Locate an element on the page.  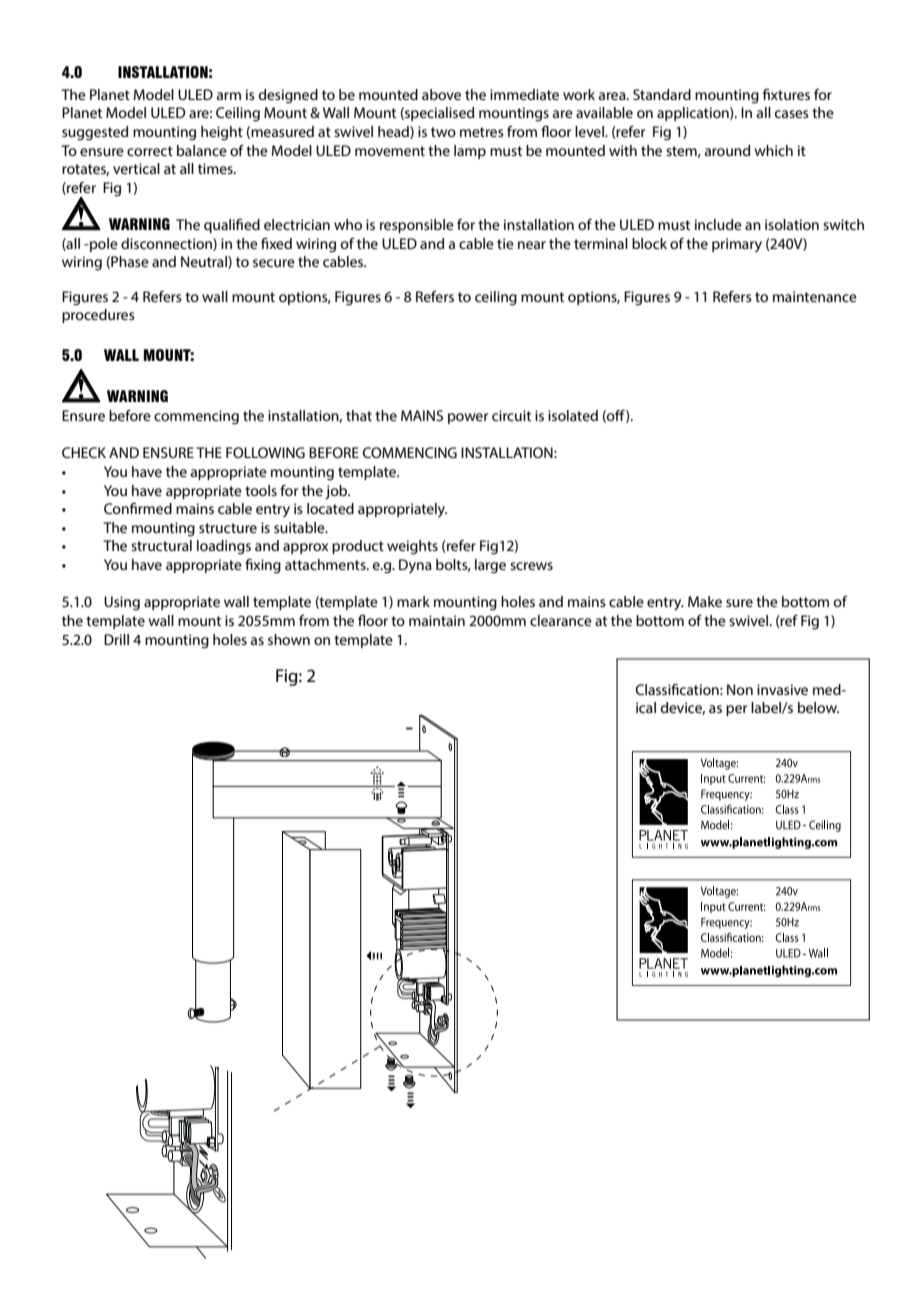
Non is located at coordinates (740, 689).
